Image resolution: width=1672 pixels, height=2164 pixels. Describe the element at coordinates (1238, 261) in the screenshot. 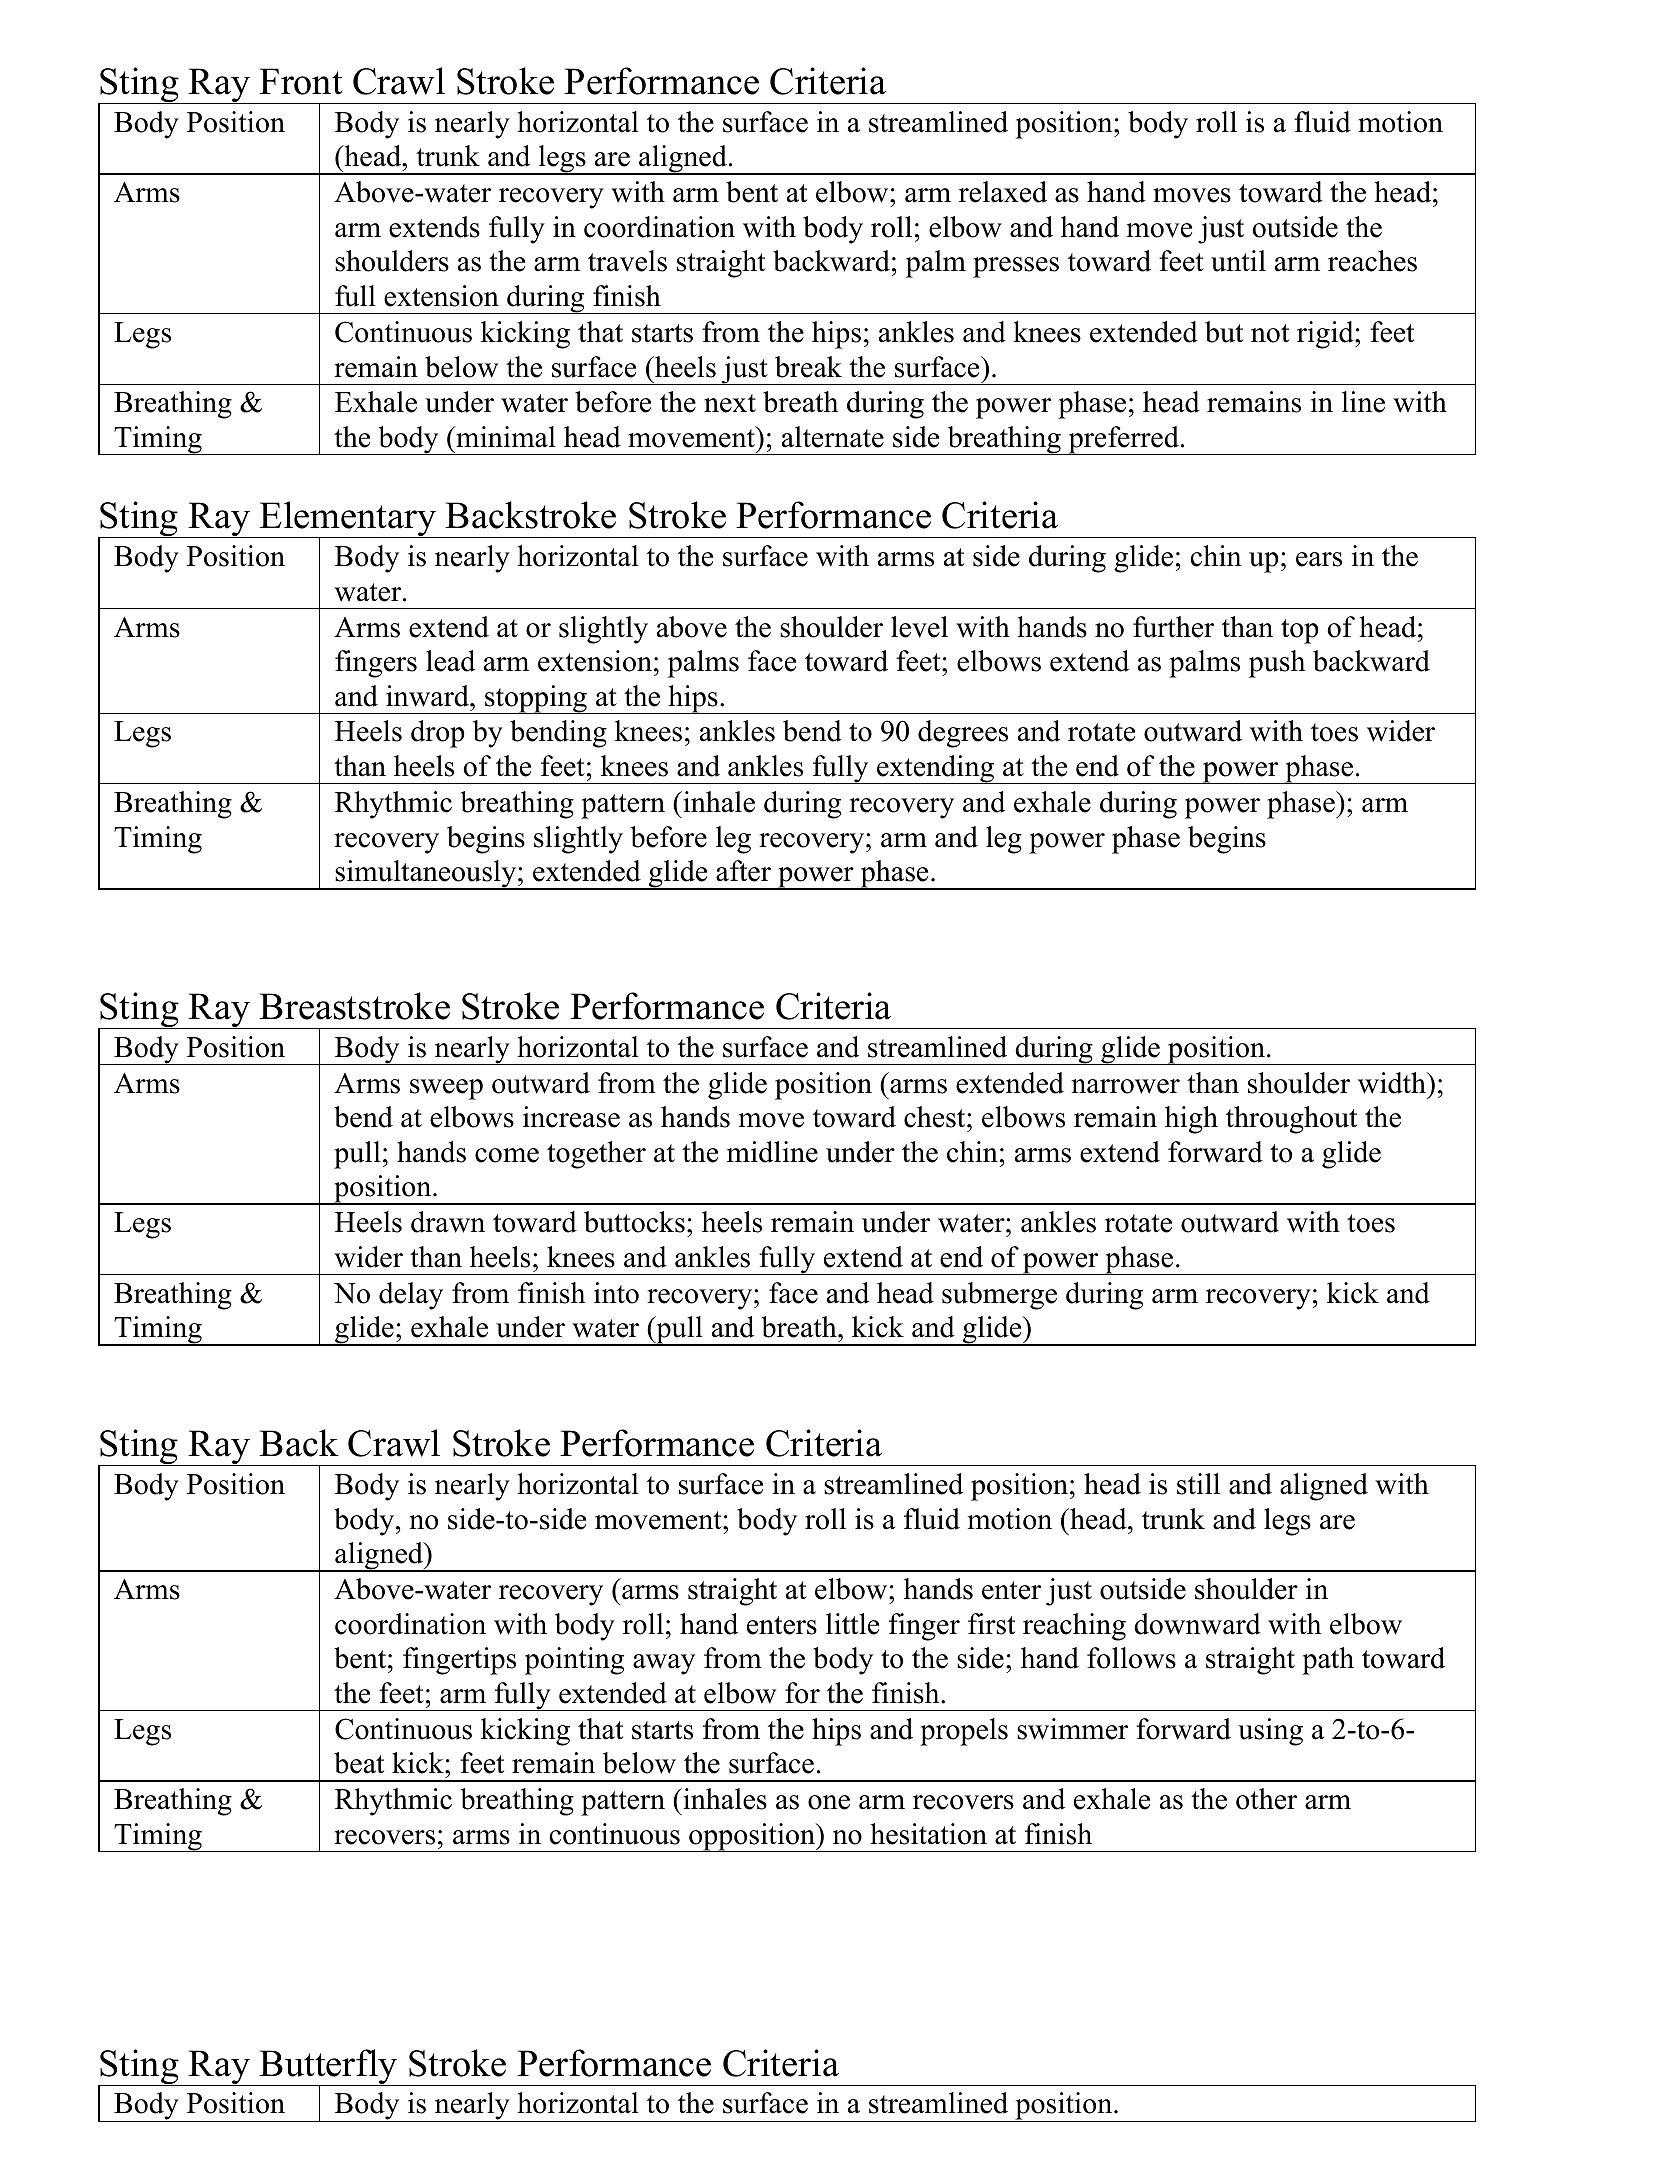

I see `until` at that location.
